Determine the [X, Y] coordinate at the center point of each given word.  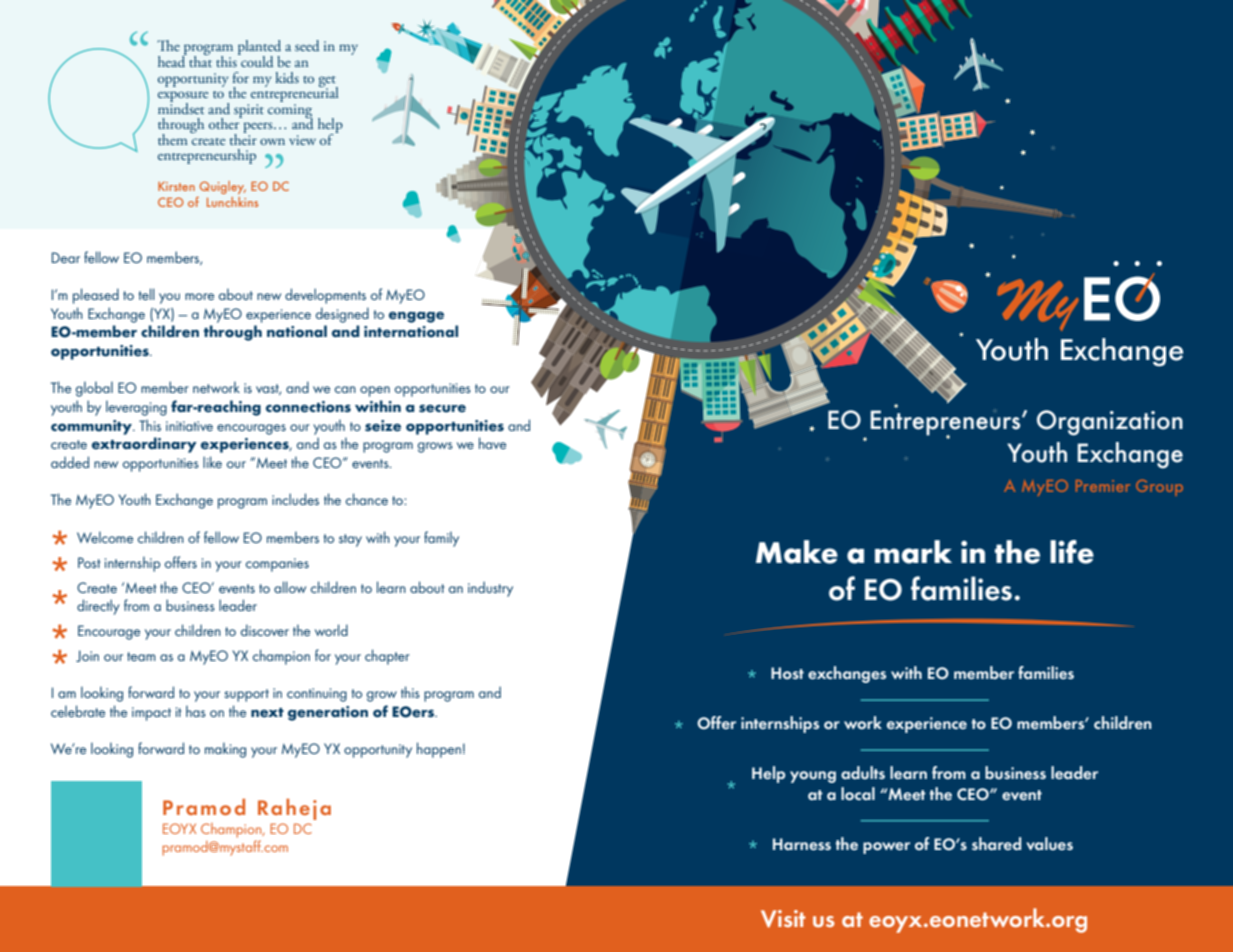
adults [863, 772]
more [199, 296]
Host [787, 673]
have [492, 443]
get [328, 82]
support [246, 695]
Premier [1103, 486]
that [200, 60]
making [225, 750]
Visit [783, 919]
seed [307, 45]
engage [416, 317]
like [212, 462]
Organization [1110, 423]
